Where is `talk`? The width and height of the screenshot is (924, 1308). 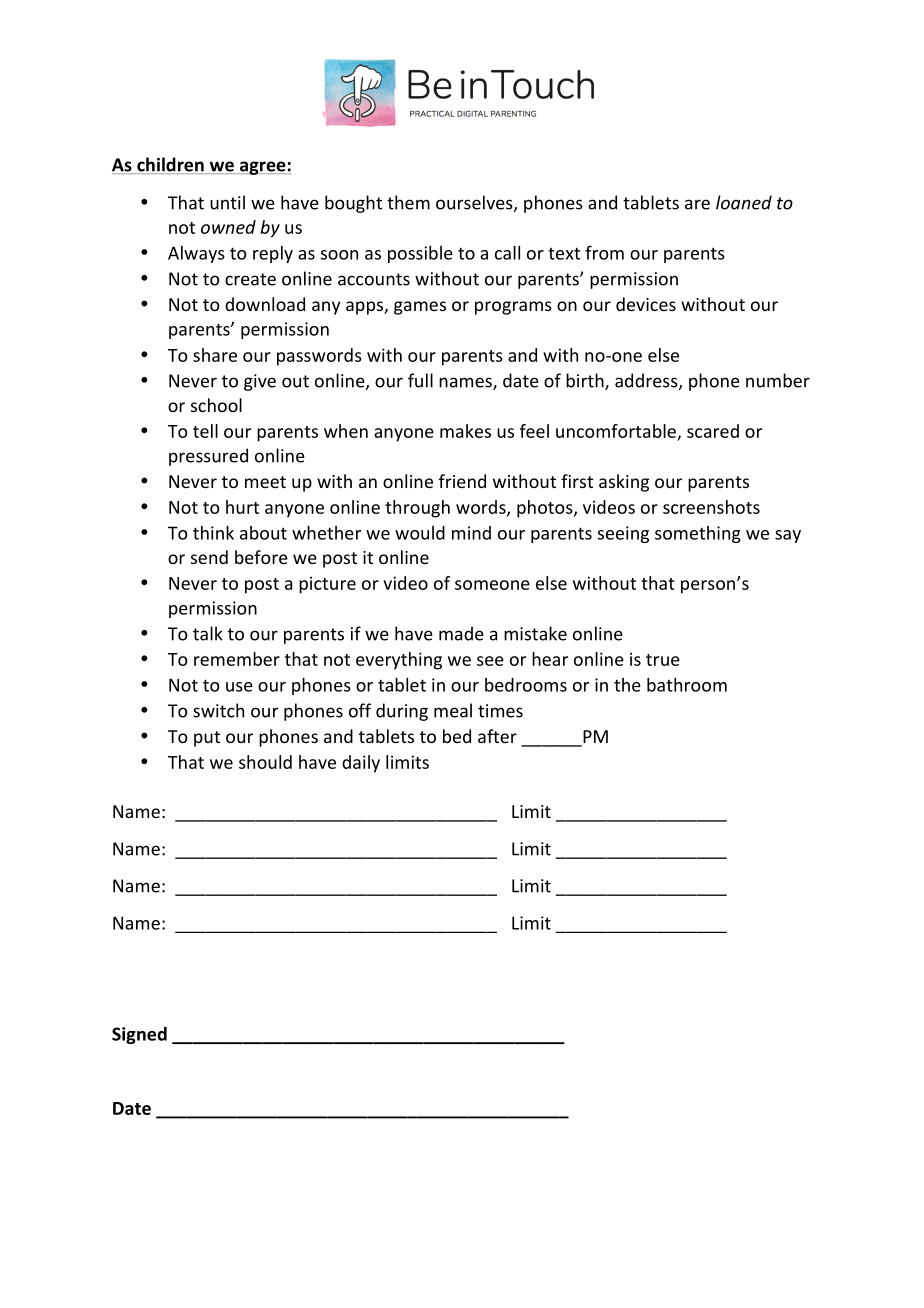 talk is located at coordinates (208, 633).
